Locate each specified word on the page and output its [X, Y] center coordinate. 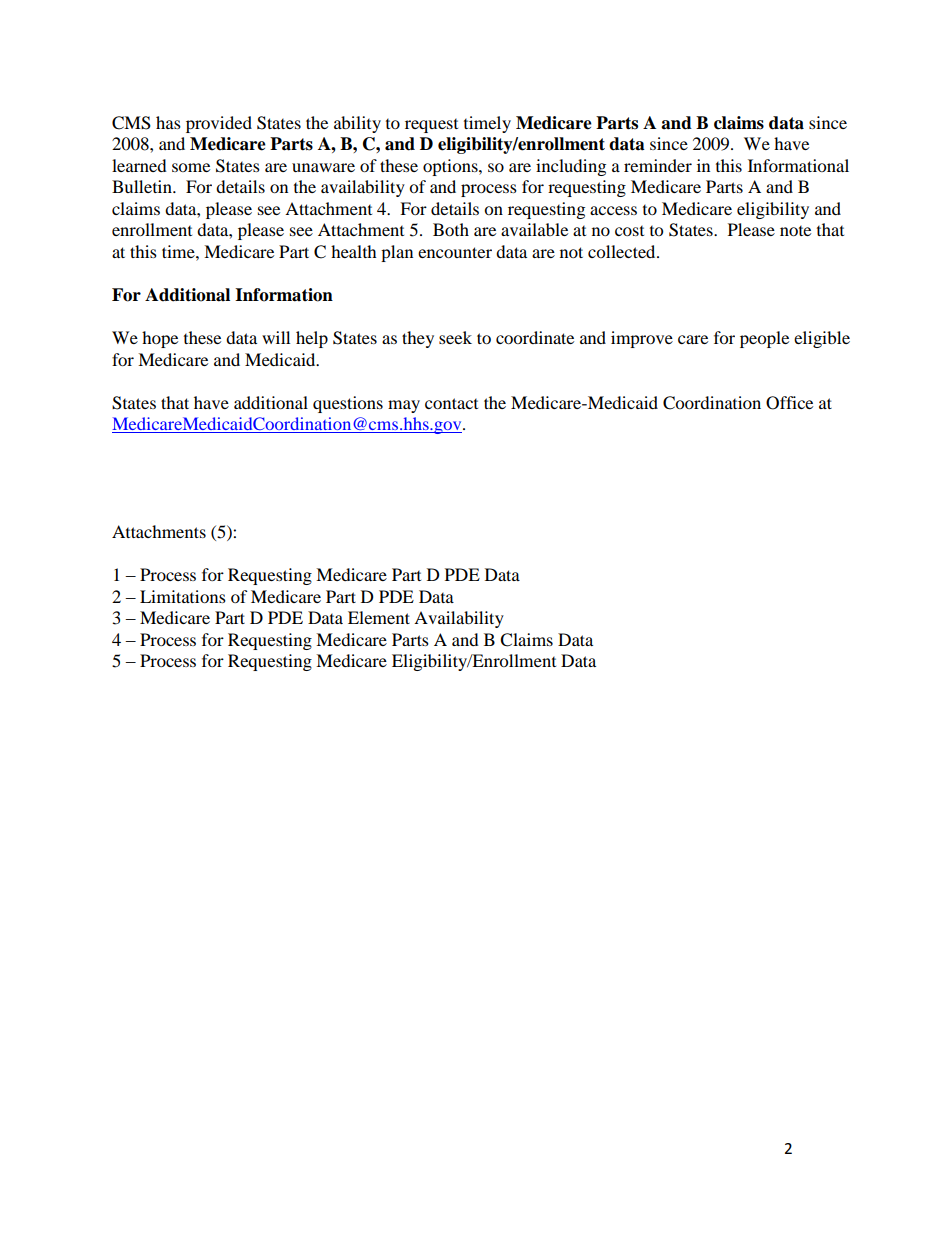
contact [451, 403]
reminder [658, 165]
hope [160, 339]
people [764, 339]
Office [789, 403]
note [795, 231]
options [451, 167]
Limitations [183, 596]
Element [379, 617]
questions [348, 404]
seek [455, 337]
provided [219, 124]
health [354, 251]
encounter [455, 252]
